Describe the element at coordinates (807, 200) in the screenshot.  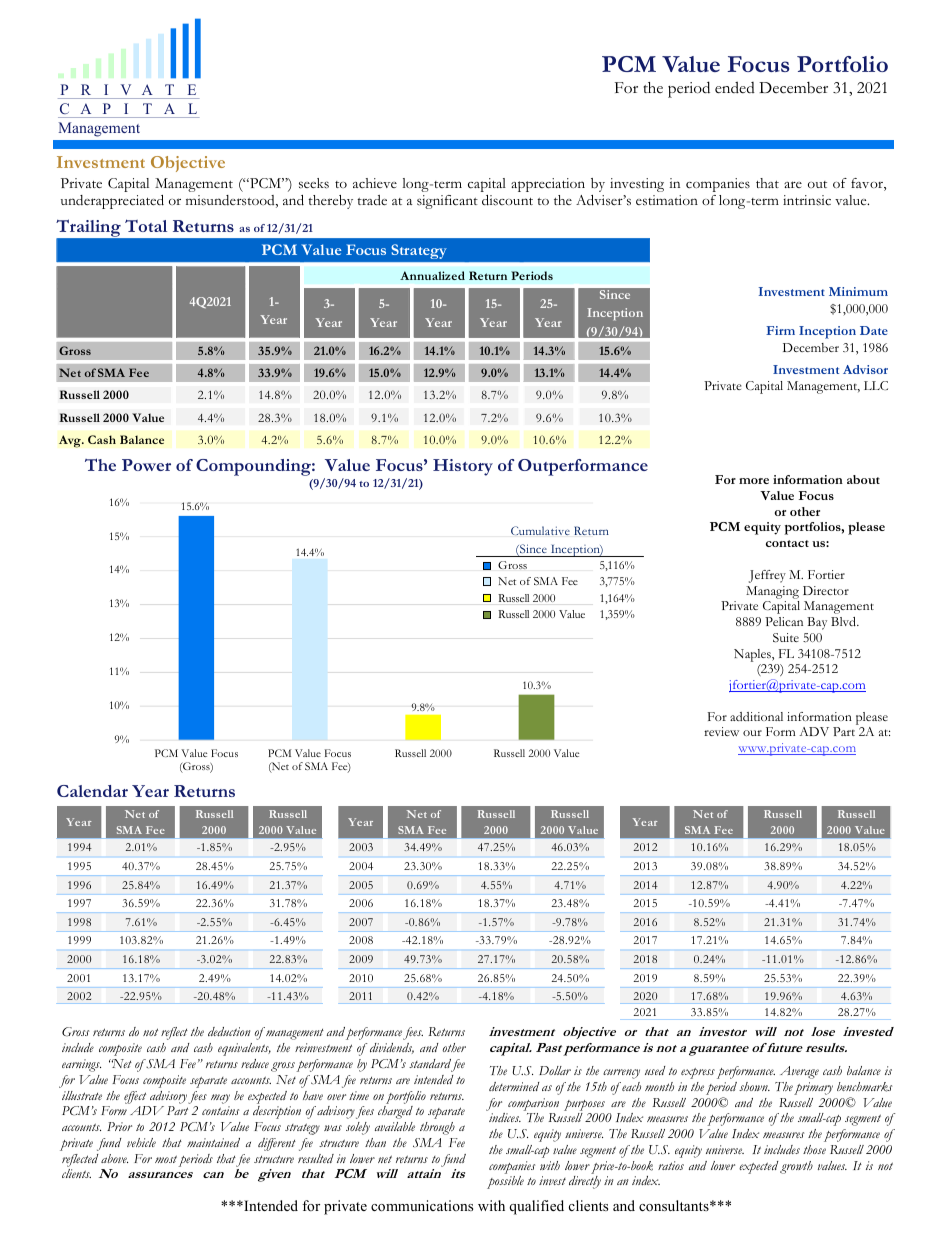
I see `intrinsic` at that location.
